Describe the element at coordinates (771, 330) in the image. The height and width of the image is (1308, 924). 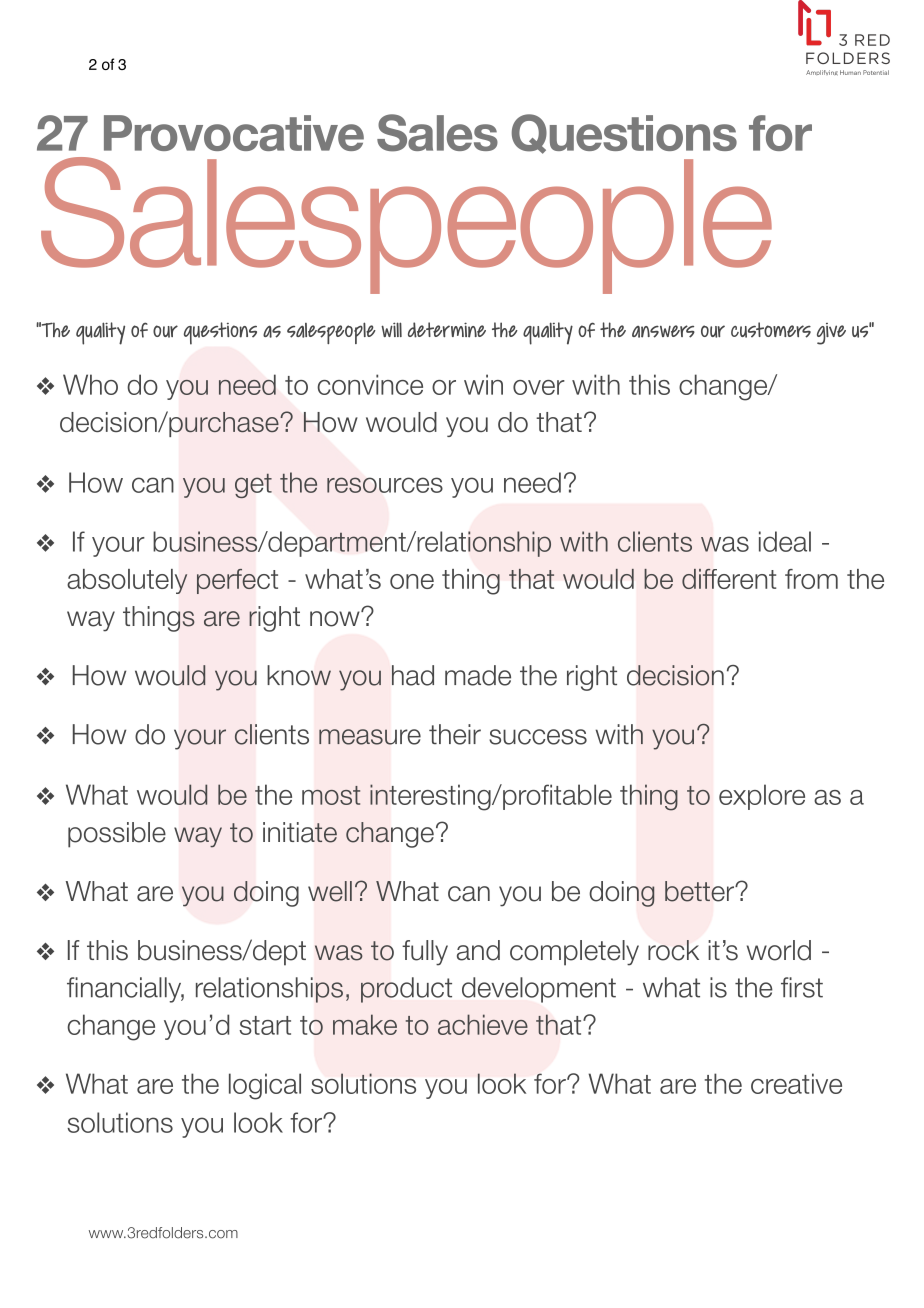
I see `customers` at that location.
